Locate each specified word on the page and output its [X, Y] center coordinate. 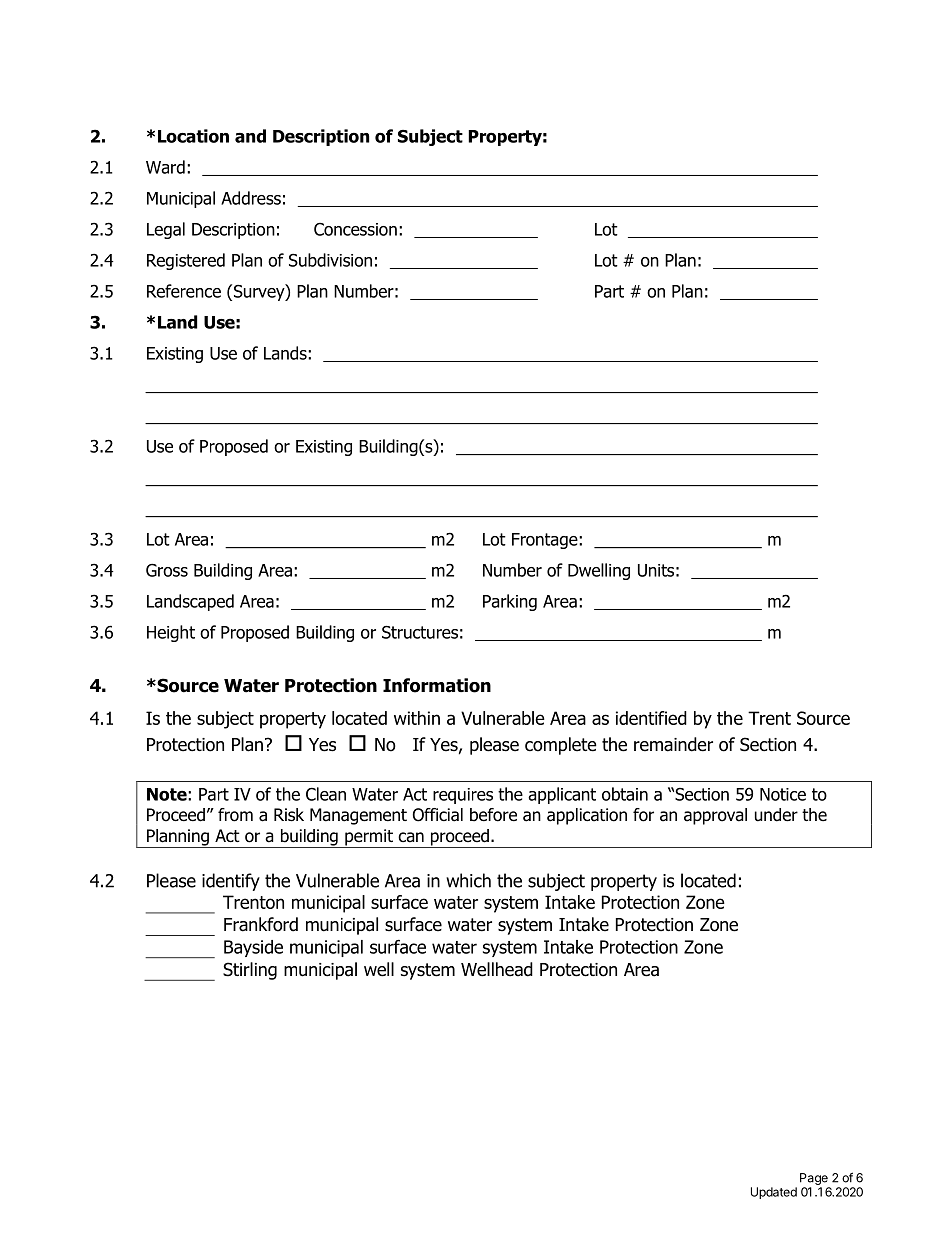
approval [715, 816]
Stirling [250, 971]
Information [437, 685]
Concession [355, 229]
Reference [184, 291]
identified [651, 718]
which [468, 880]
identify [231, 882]
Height [171, 633]
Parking [510, 602]
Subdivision [330, 260]
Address [251, 198]
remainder [673, 744]
